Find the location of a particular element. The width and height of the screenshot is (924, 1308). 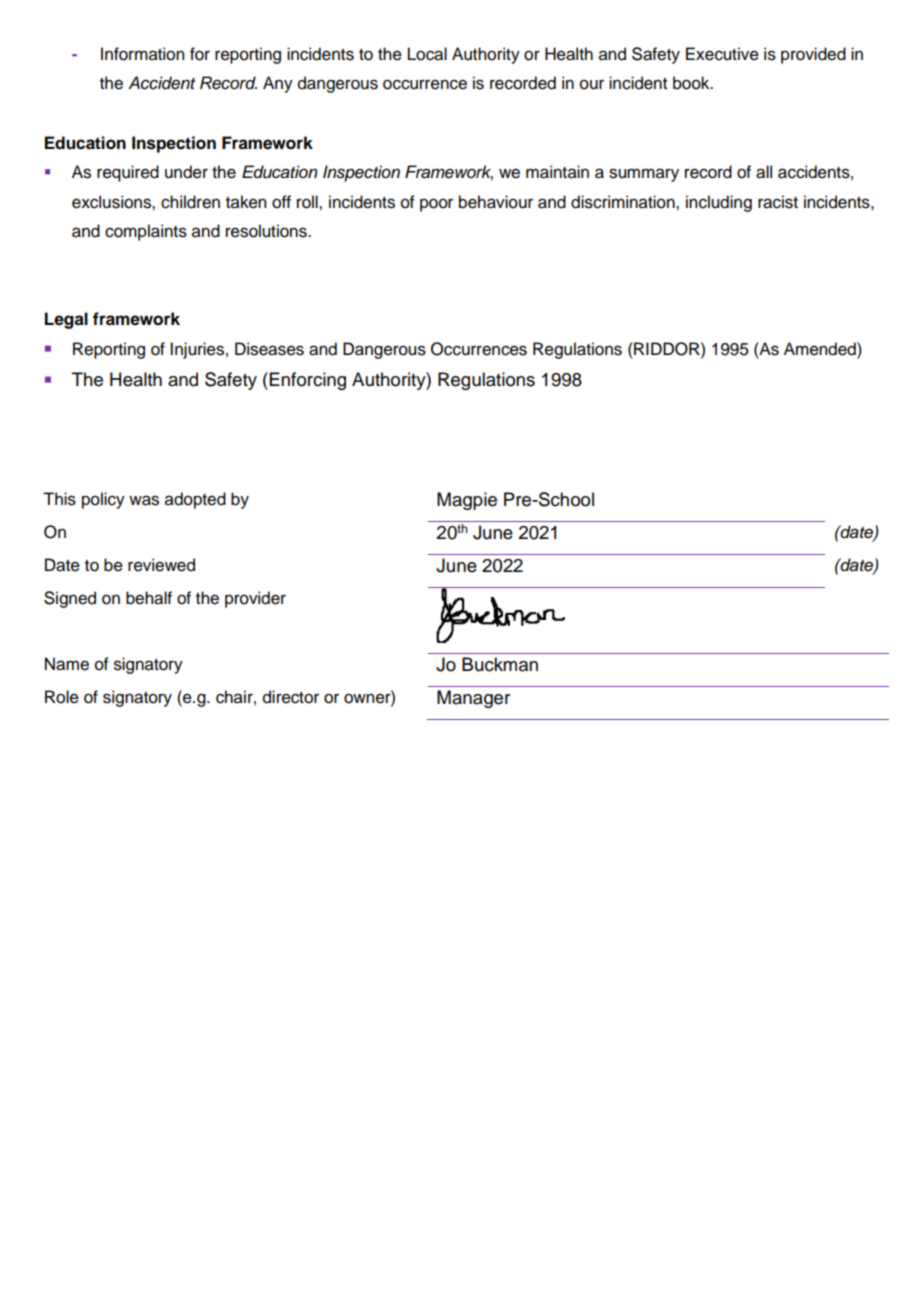

including is located at coordinates (719, 203).
